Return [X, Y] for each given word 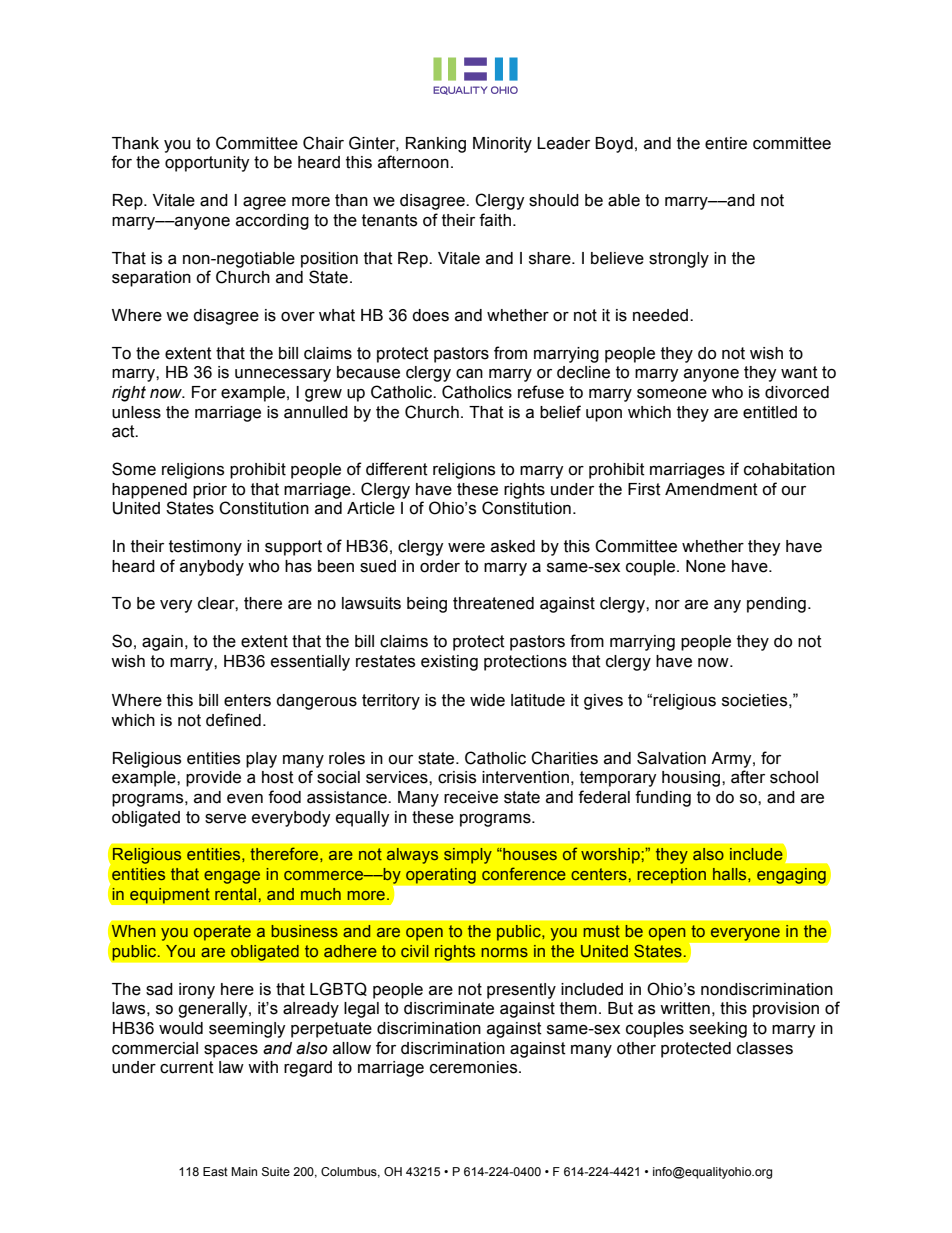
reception [671, 875]
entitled [770, 412]
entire [726, 143]
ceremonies [475, 1067]
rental [235, 894]
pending [776, 605]
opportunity [207, 164]
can [469, 373]
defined [233, 720]
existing [449, 663]
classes [765, 1048]
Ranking [436, 145]
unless [136, 412]
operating [440, 875]
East [215, 1171]
